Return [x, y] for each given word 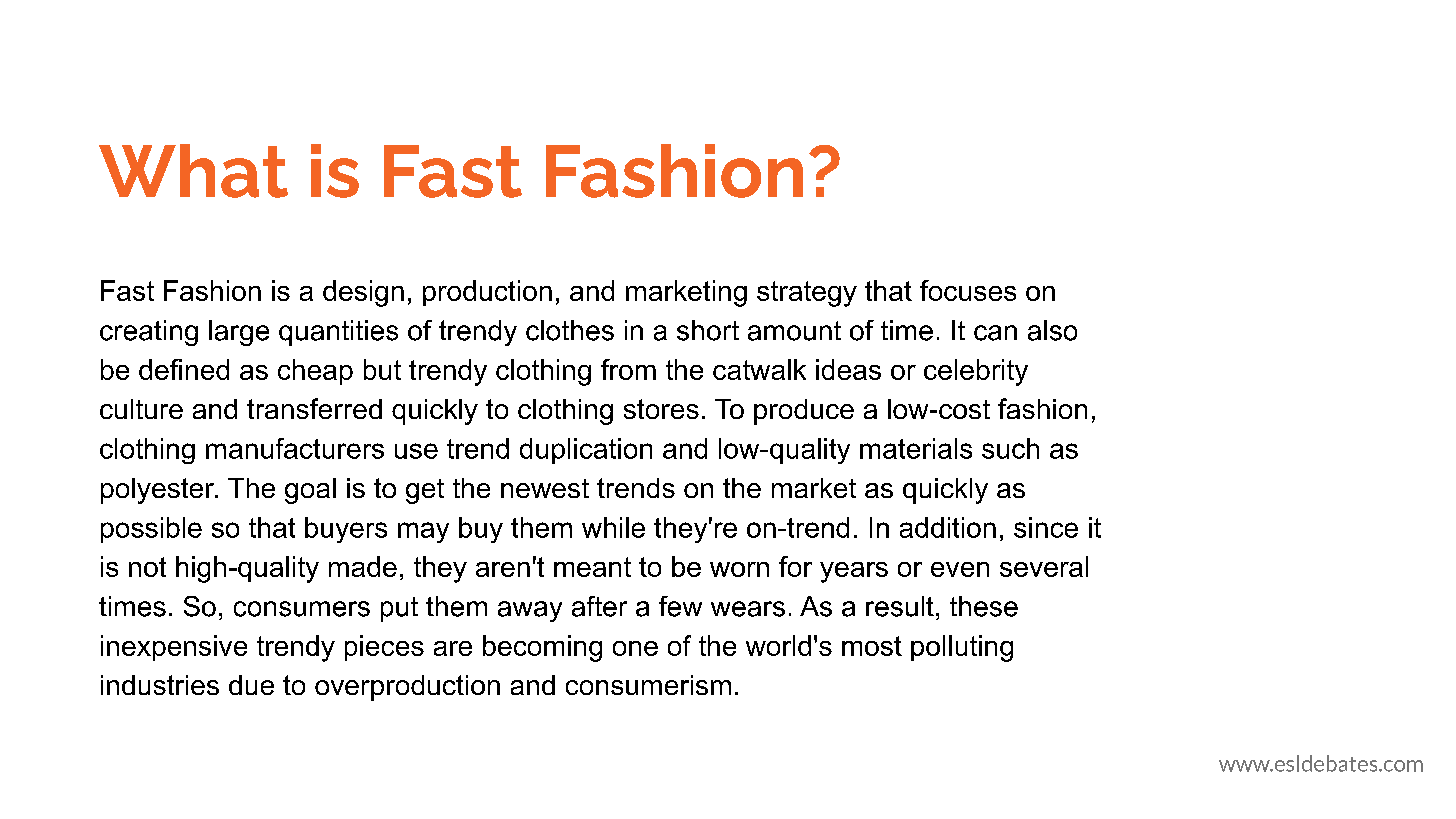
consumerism [648, 685]
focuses [968, 290]
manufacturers [295, 448]
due [251, 685]
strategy [807, 294]
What [193, 171]
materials [916, 448]
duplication [586, 451]
